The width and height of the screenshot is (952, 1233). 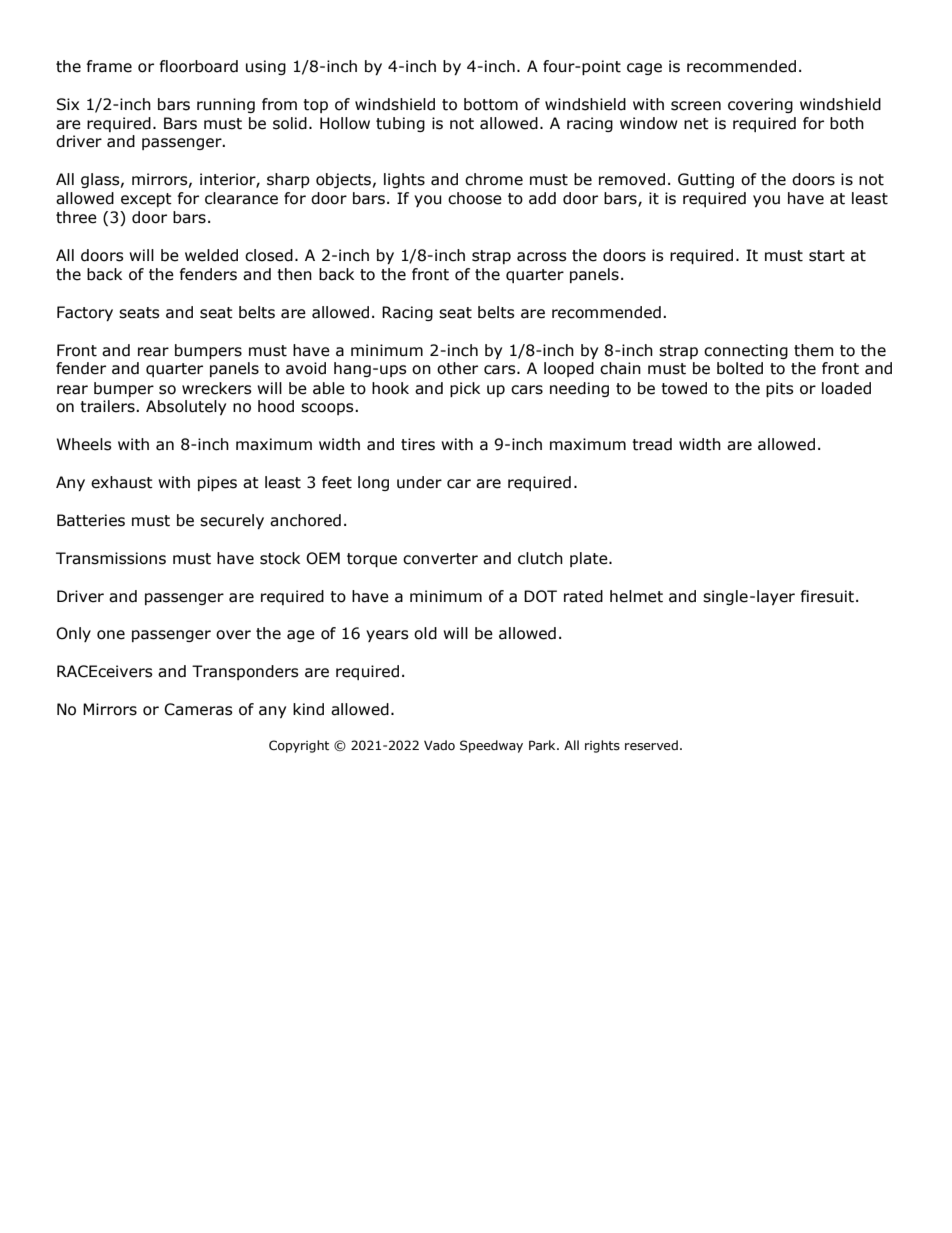 What do you see at coordinates (211, 255) in the screenshot?
I see `welded` at bounding box center [211, 255].
